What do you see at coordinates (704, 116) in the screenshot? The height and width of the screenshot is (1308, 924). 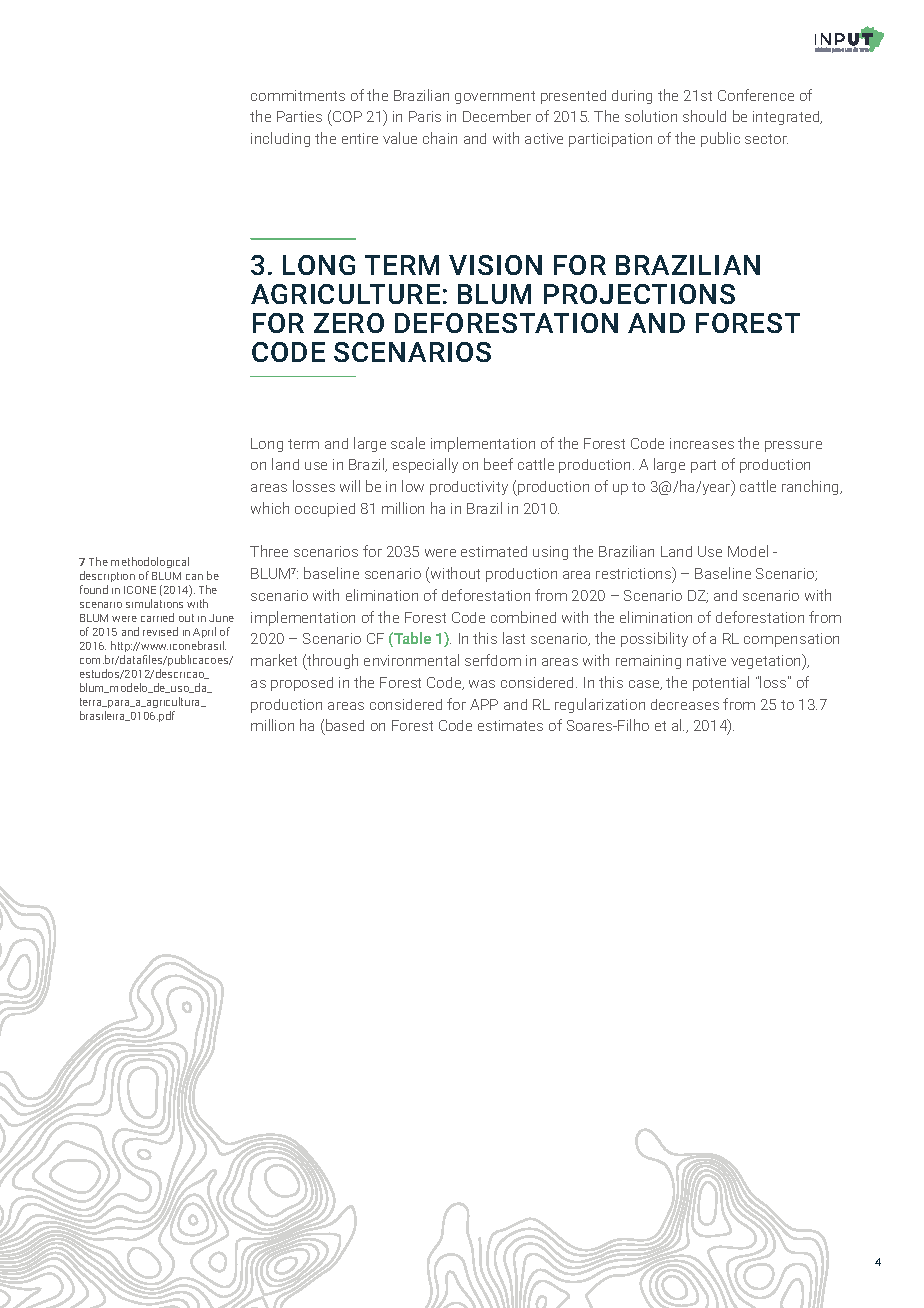 I see `should` at bounding box center [704, 116].
